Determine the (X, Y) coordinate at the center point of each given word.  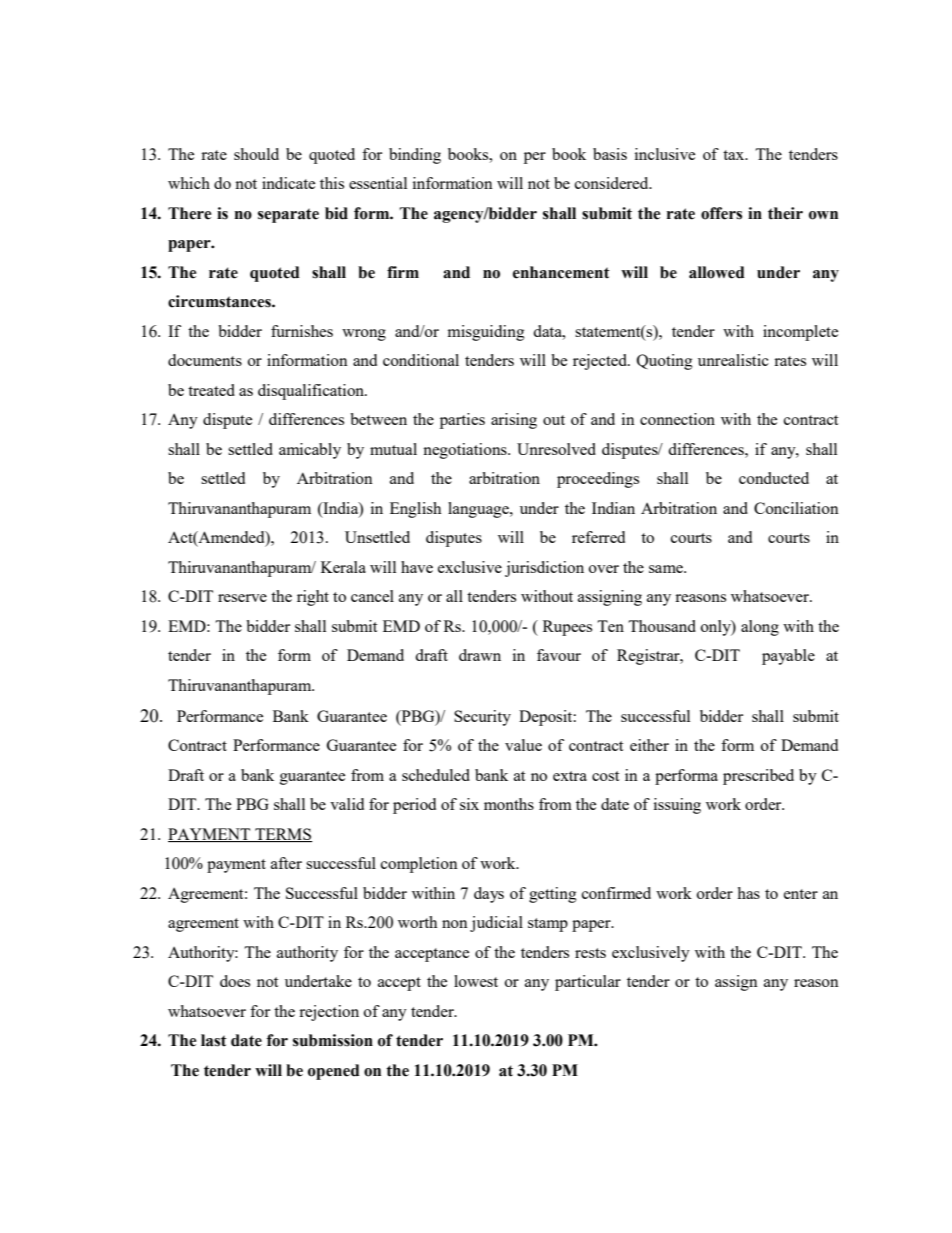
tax (735, 155)
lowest (476, 981)
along (760, 628)
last (214, 1040)
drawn (480, 655)
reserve (242, 598)
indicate (288, 183)
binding (415, 156)
